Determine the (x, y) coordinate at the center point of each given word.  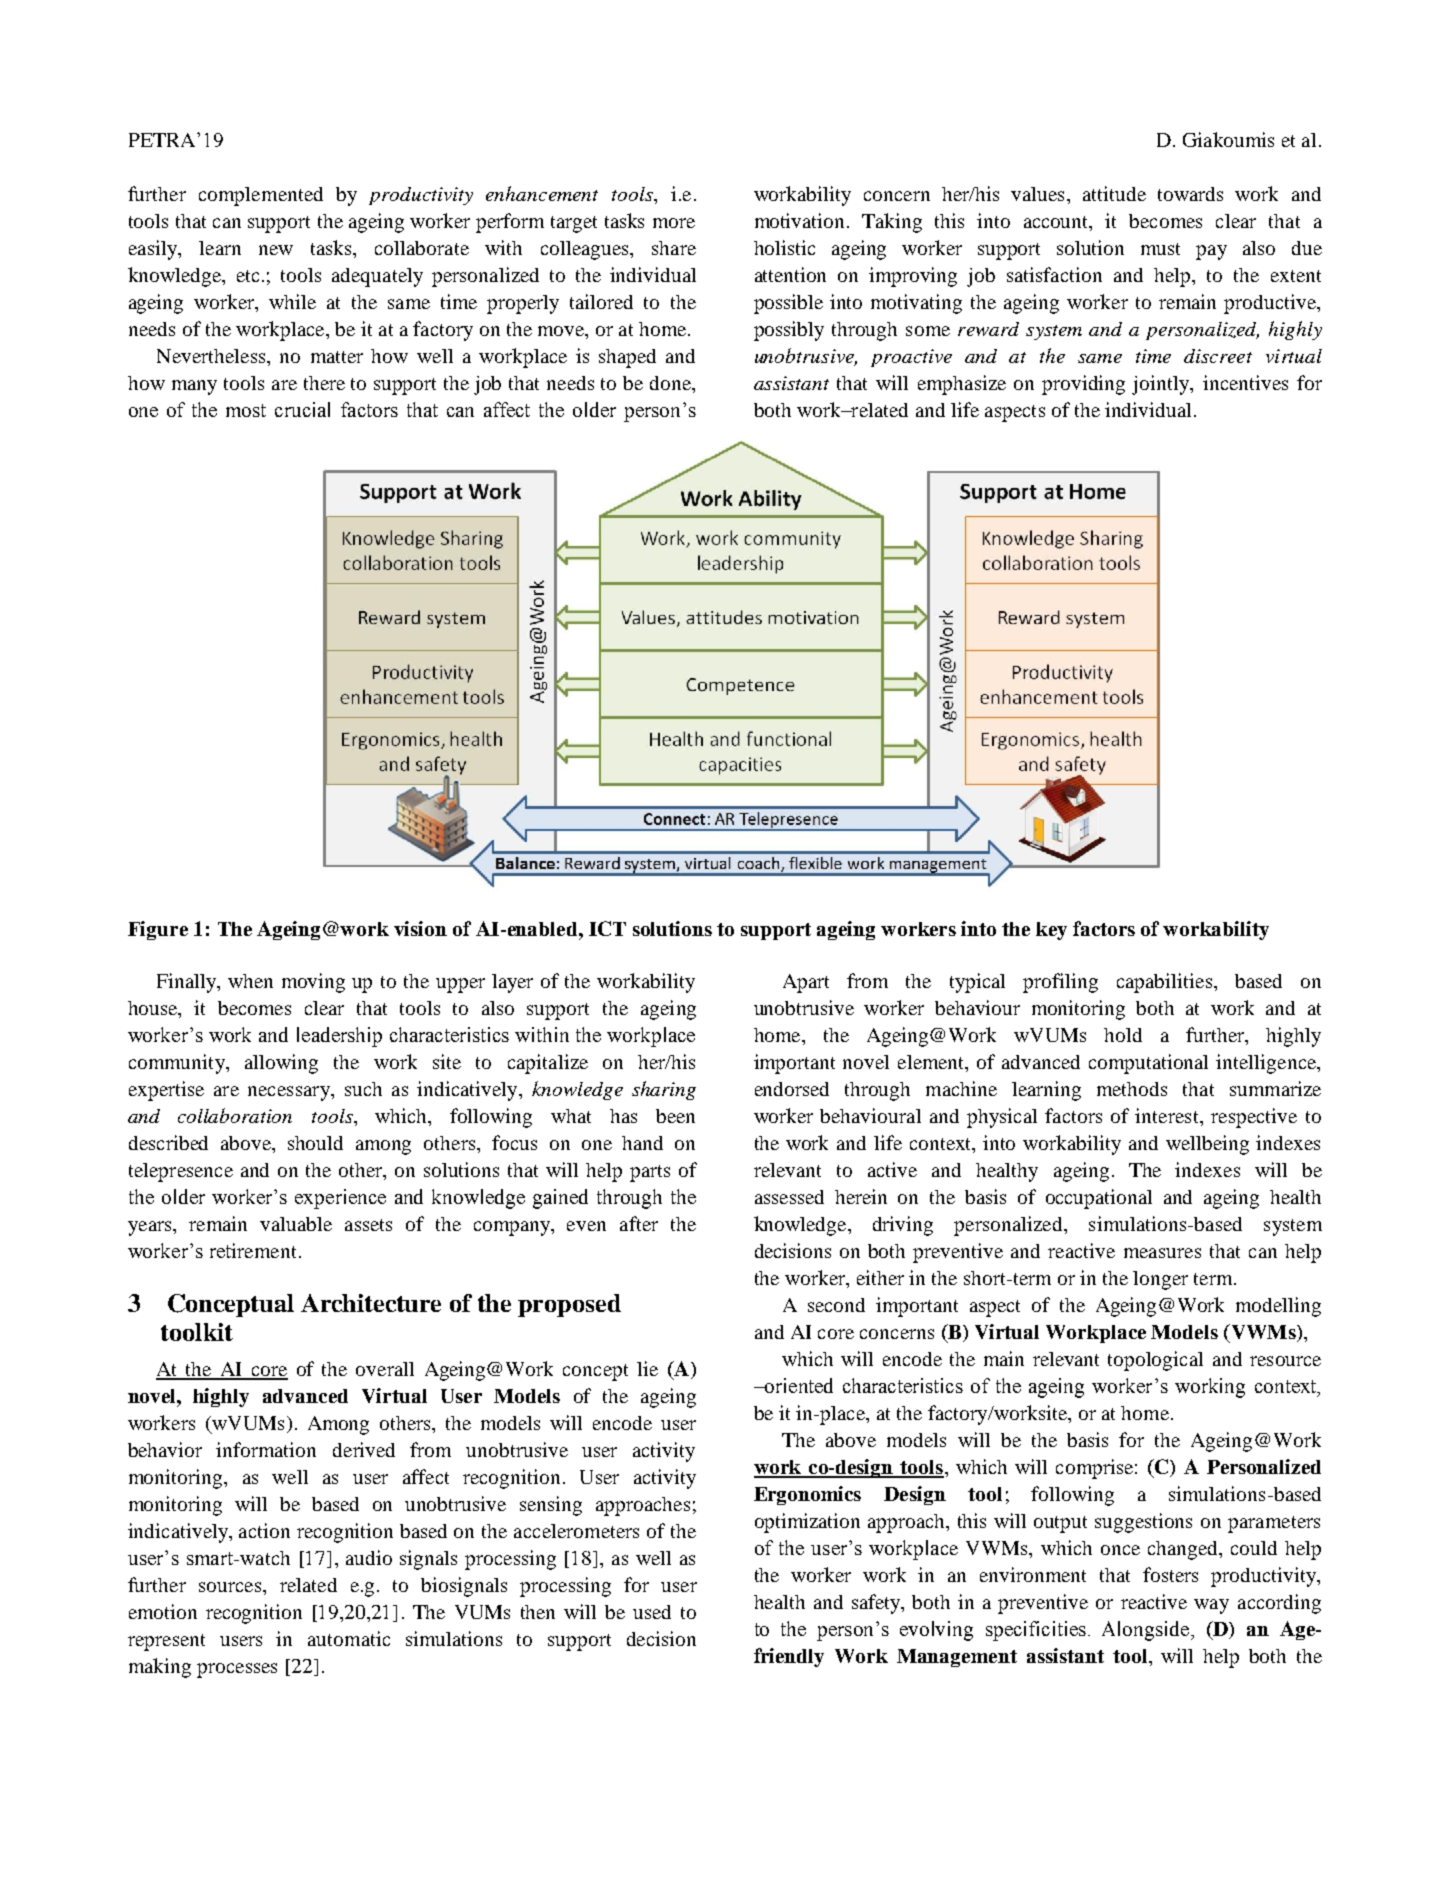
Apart (806, 983)
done (672, 384)
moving (313, 983)
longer (1160, 1280)
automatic (349, 1638)
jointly (1162, 385)
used (652, 1612)
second (836, 1305)
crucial (302, 409)
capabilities (1166, 983)
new (276, 250)
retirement (253, 1250)
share (674, 248)
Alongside (1147, 1631)
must (1160, 249)
